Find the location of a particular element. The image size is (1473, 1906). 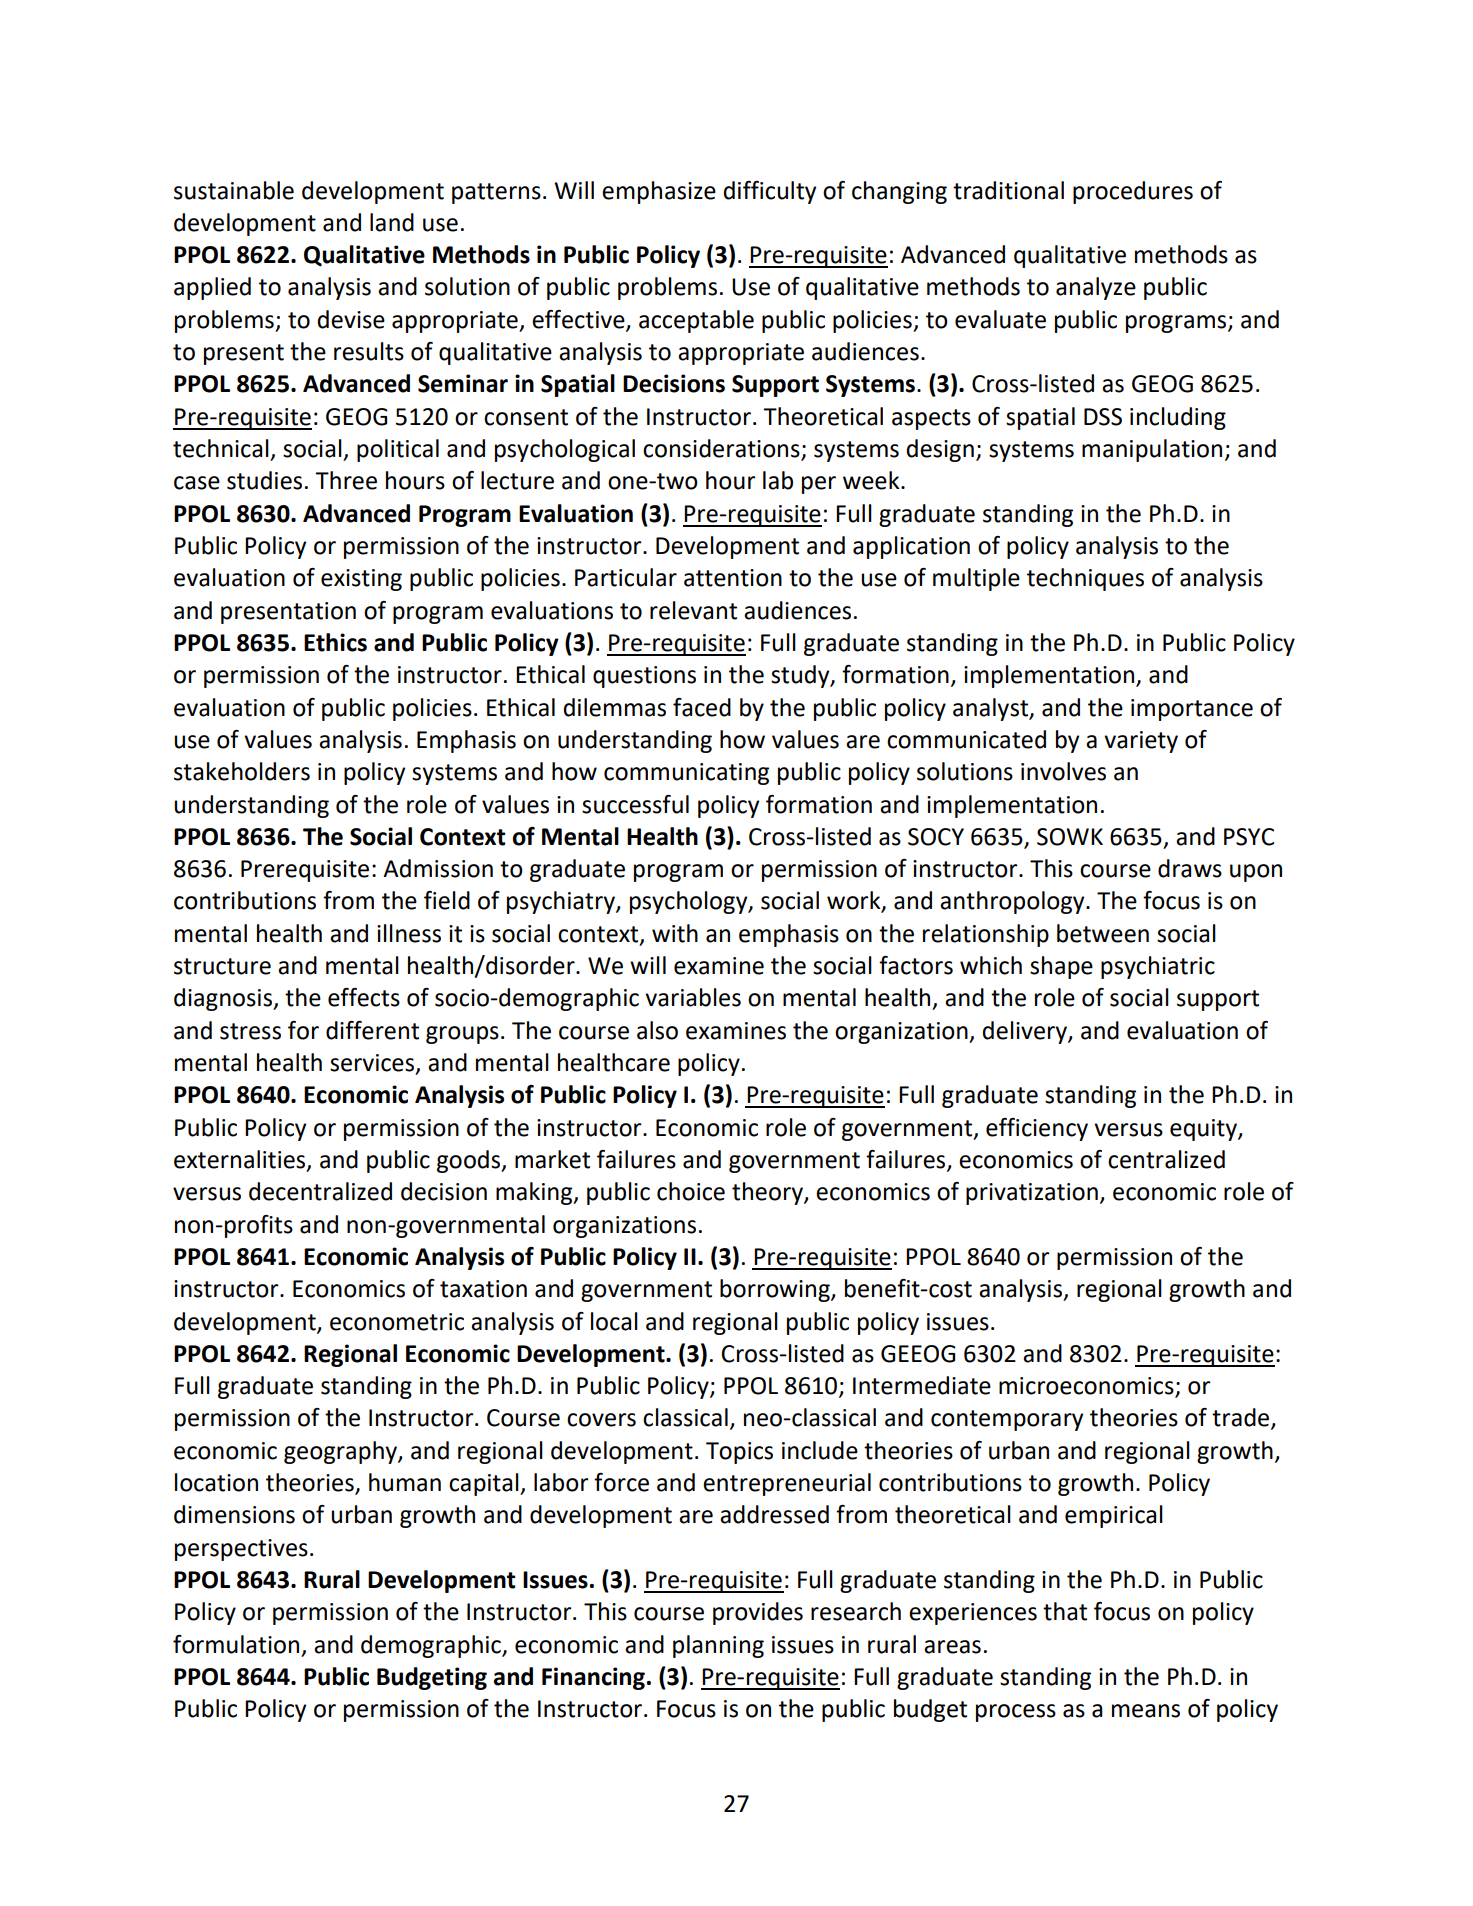

econometric is located at coordinates (397, 1322).
